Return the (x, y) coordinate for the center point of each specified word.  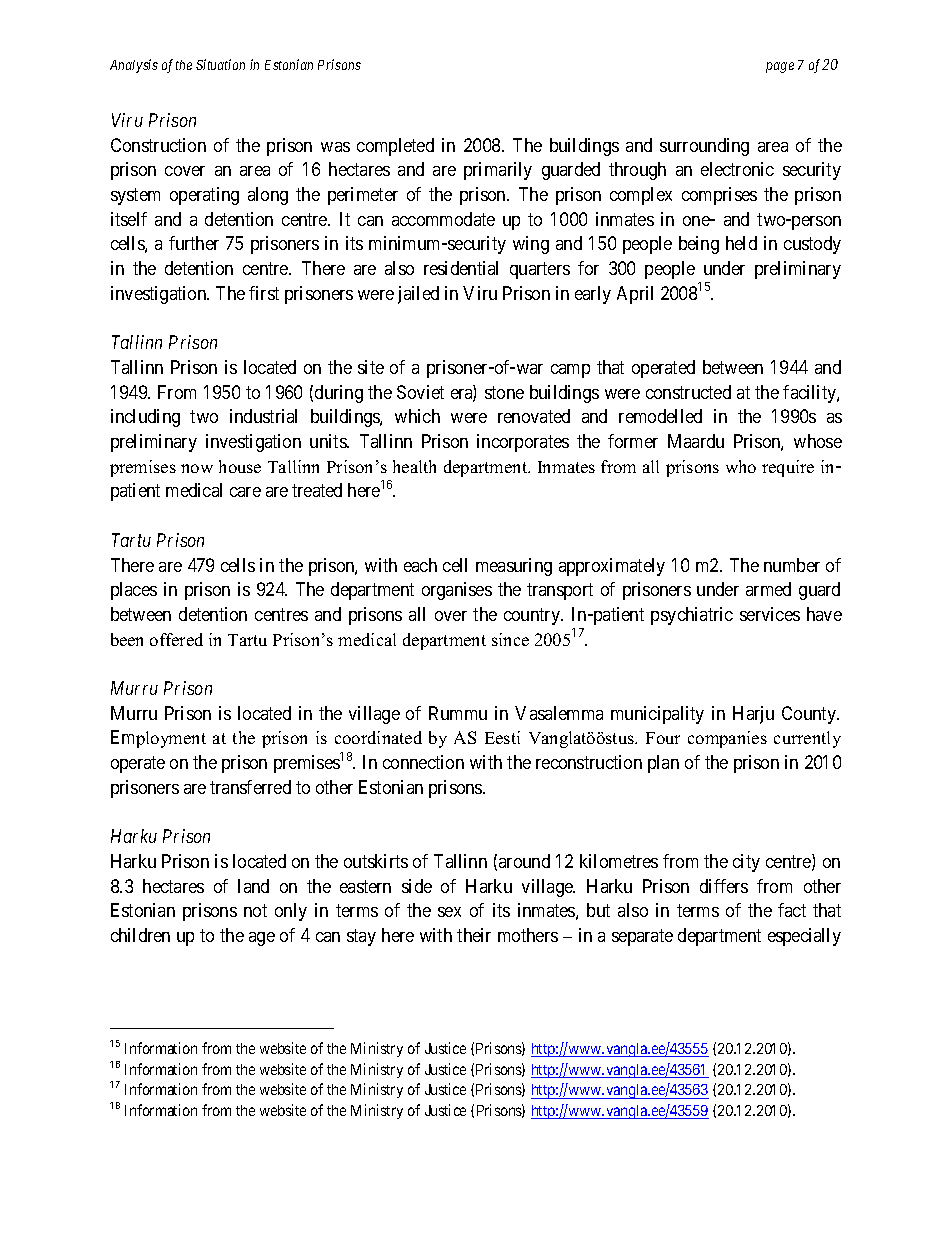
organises (457, 591)
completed (395, 147)
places (134, 591)
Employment (158, 739)
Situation (220, 64)
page (780, 67)
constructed (688, 392)
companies (727, 739)
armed (768, 589)
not (255, 911)
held (741, 243)
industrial (263, 416)
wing (531, 245)
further (194, 243)
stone (504, 392)
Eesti (502, 737)
